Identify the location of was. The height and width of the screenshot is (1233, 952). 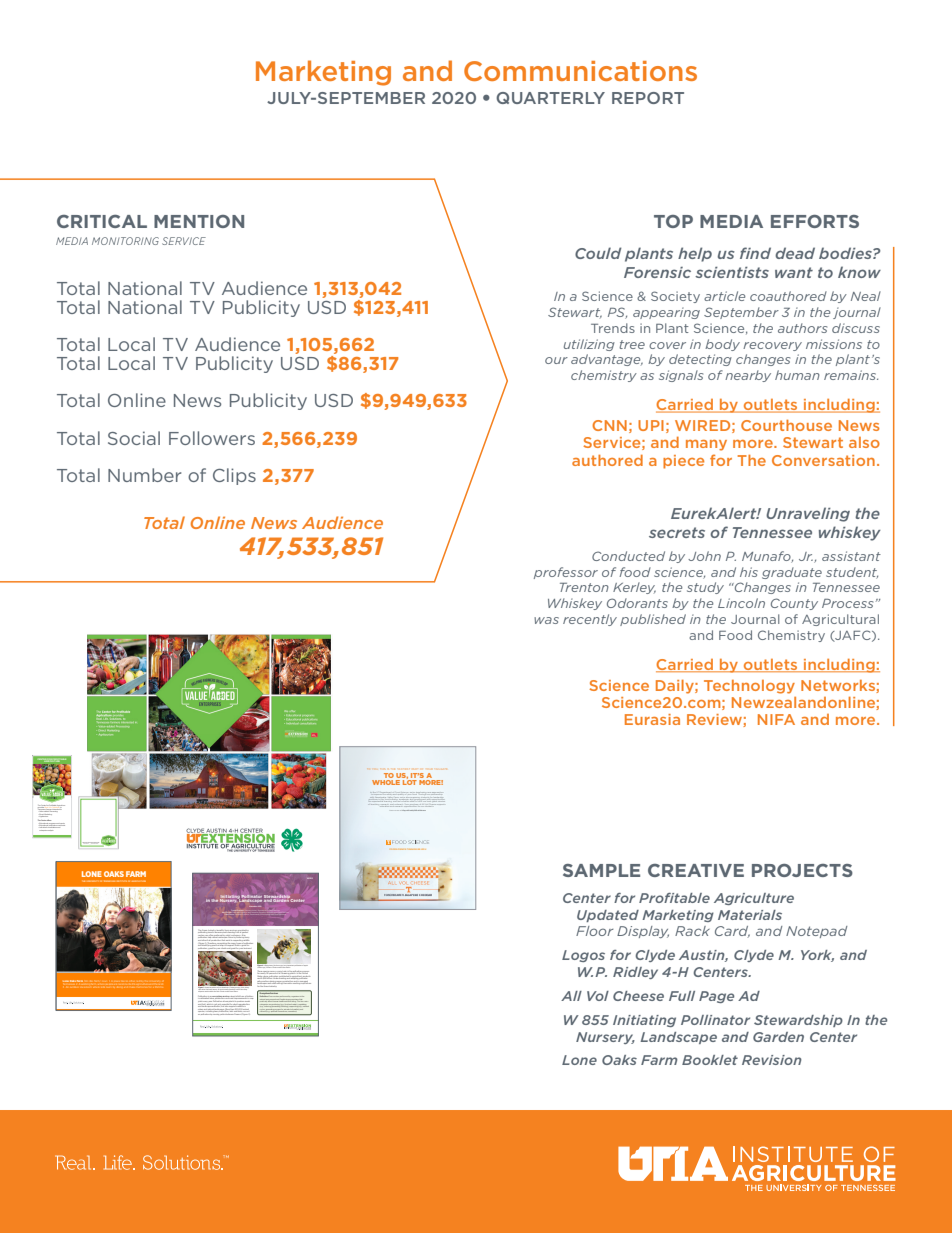
(546, 620).
